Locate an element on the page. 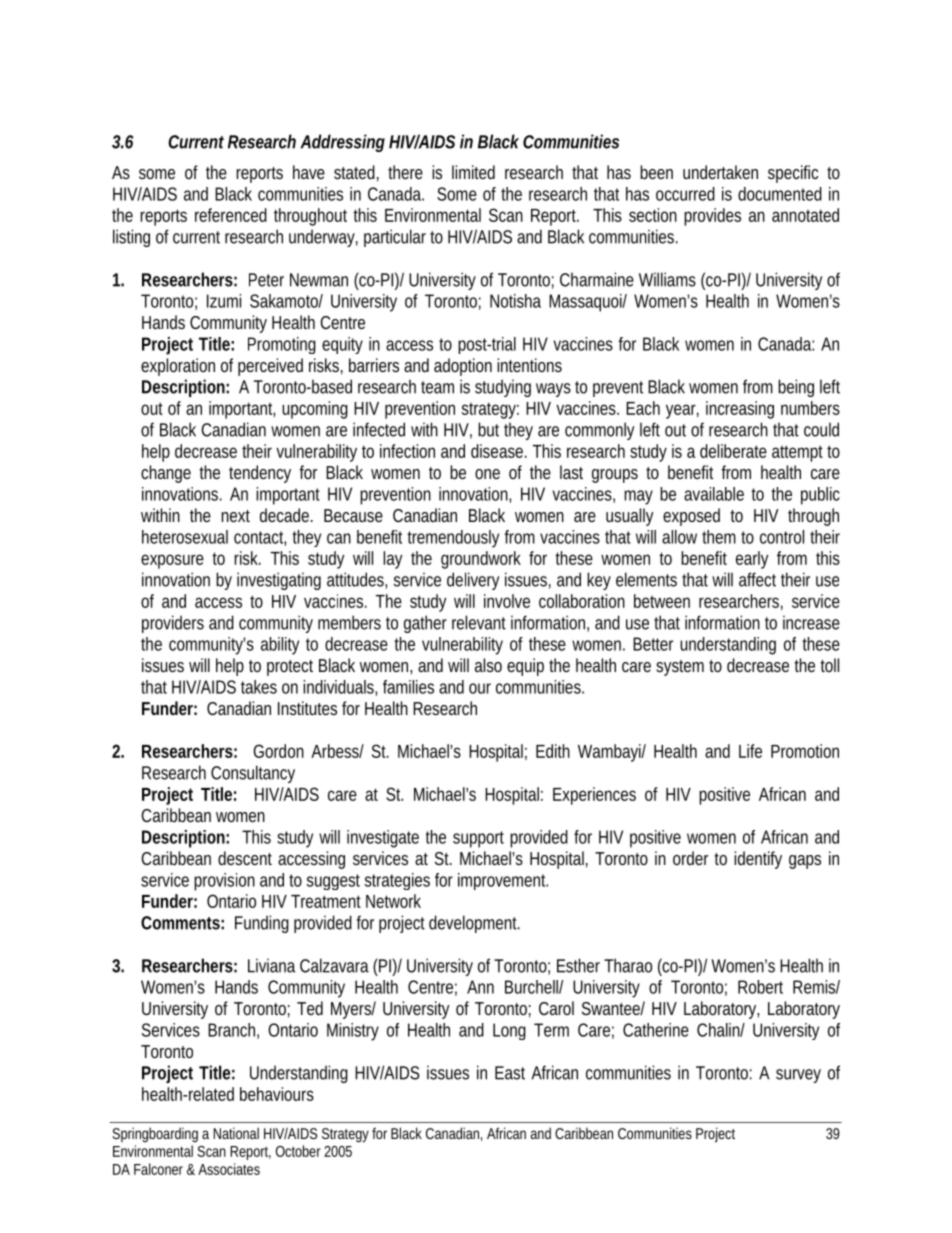  identify is located at coordinates (758, 860).
